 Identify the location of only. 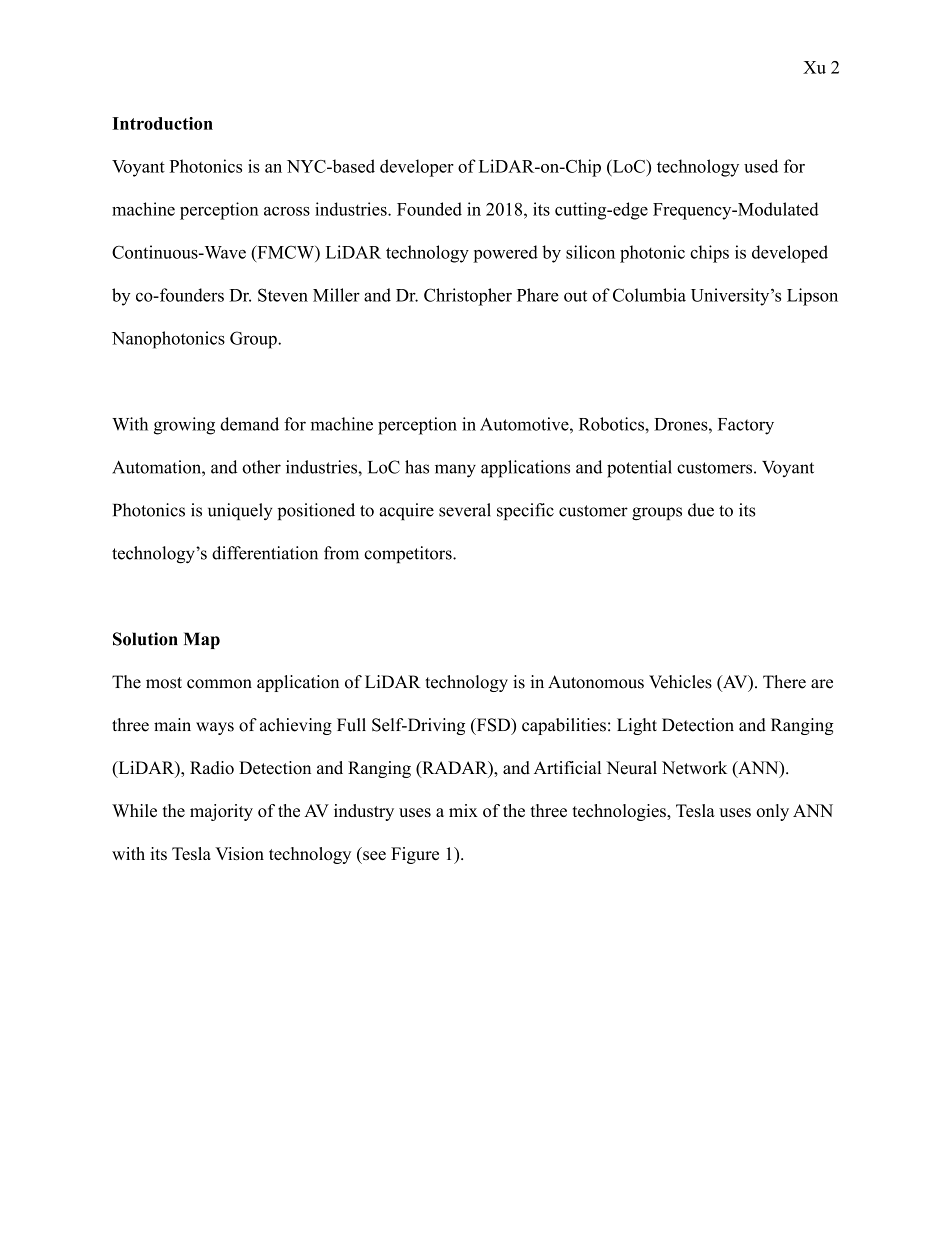
(772, 812).
